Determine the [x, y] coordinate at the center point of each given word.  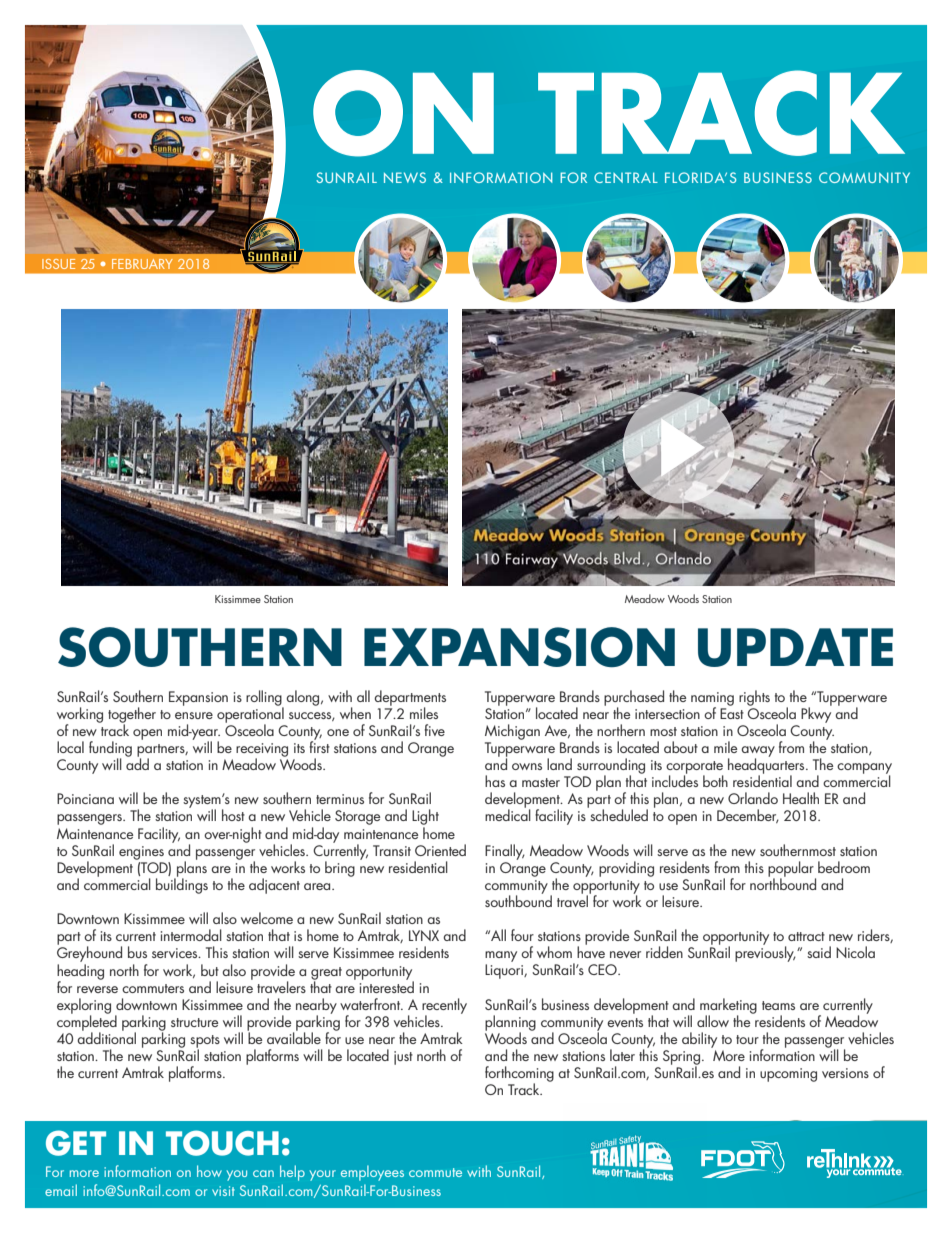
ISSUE [58, 264]
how [209, 1171]
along [304, 698]
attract [806, 936]
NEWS [405, 177]
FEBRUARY [142, 264]
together [132, 716]
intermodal [191, 935]
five [435, 730]
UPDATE [795, 647]
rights [754, 698]
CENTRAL [626, 177]
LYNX [424, 935]
